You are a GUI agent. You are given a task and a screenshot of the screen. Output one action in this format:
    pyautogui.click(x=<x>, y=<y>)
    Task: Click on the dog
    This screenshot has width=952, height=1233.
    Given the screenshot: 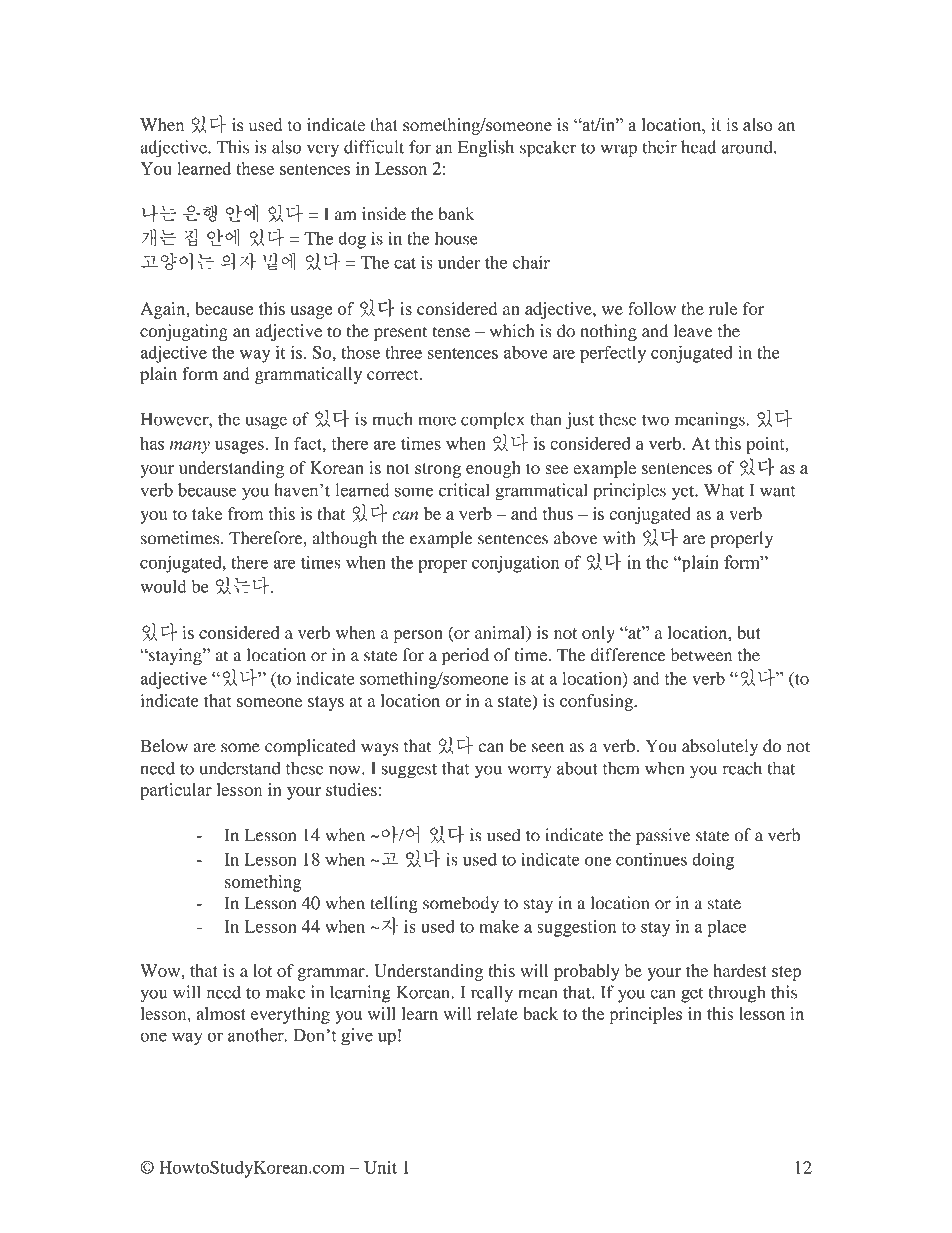 What is the action you would take?
    pyautogui.click(x=352, y=240)
